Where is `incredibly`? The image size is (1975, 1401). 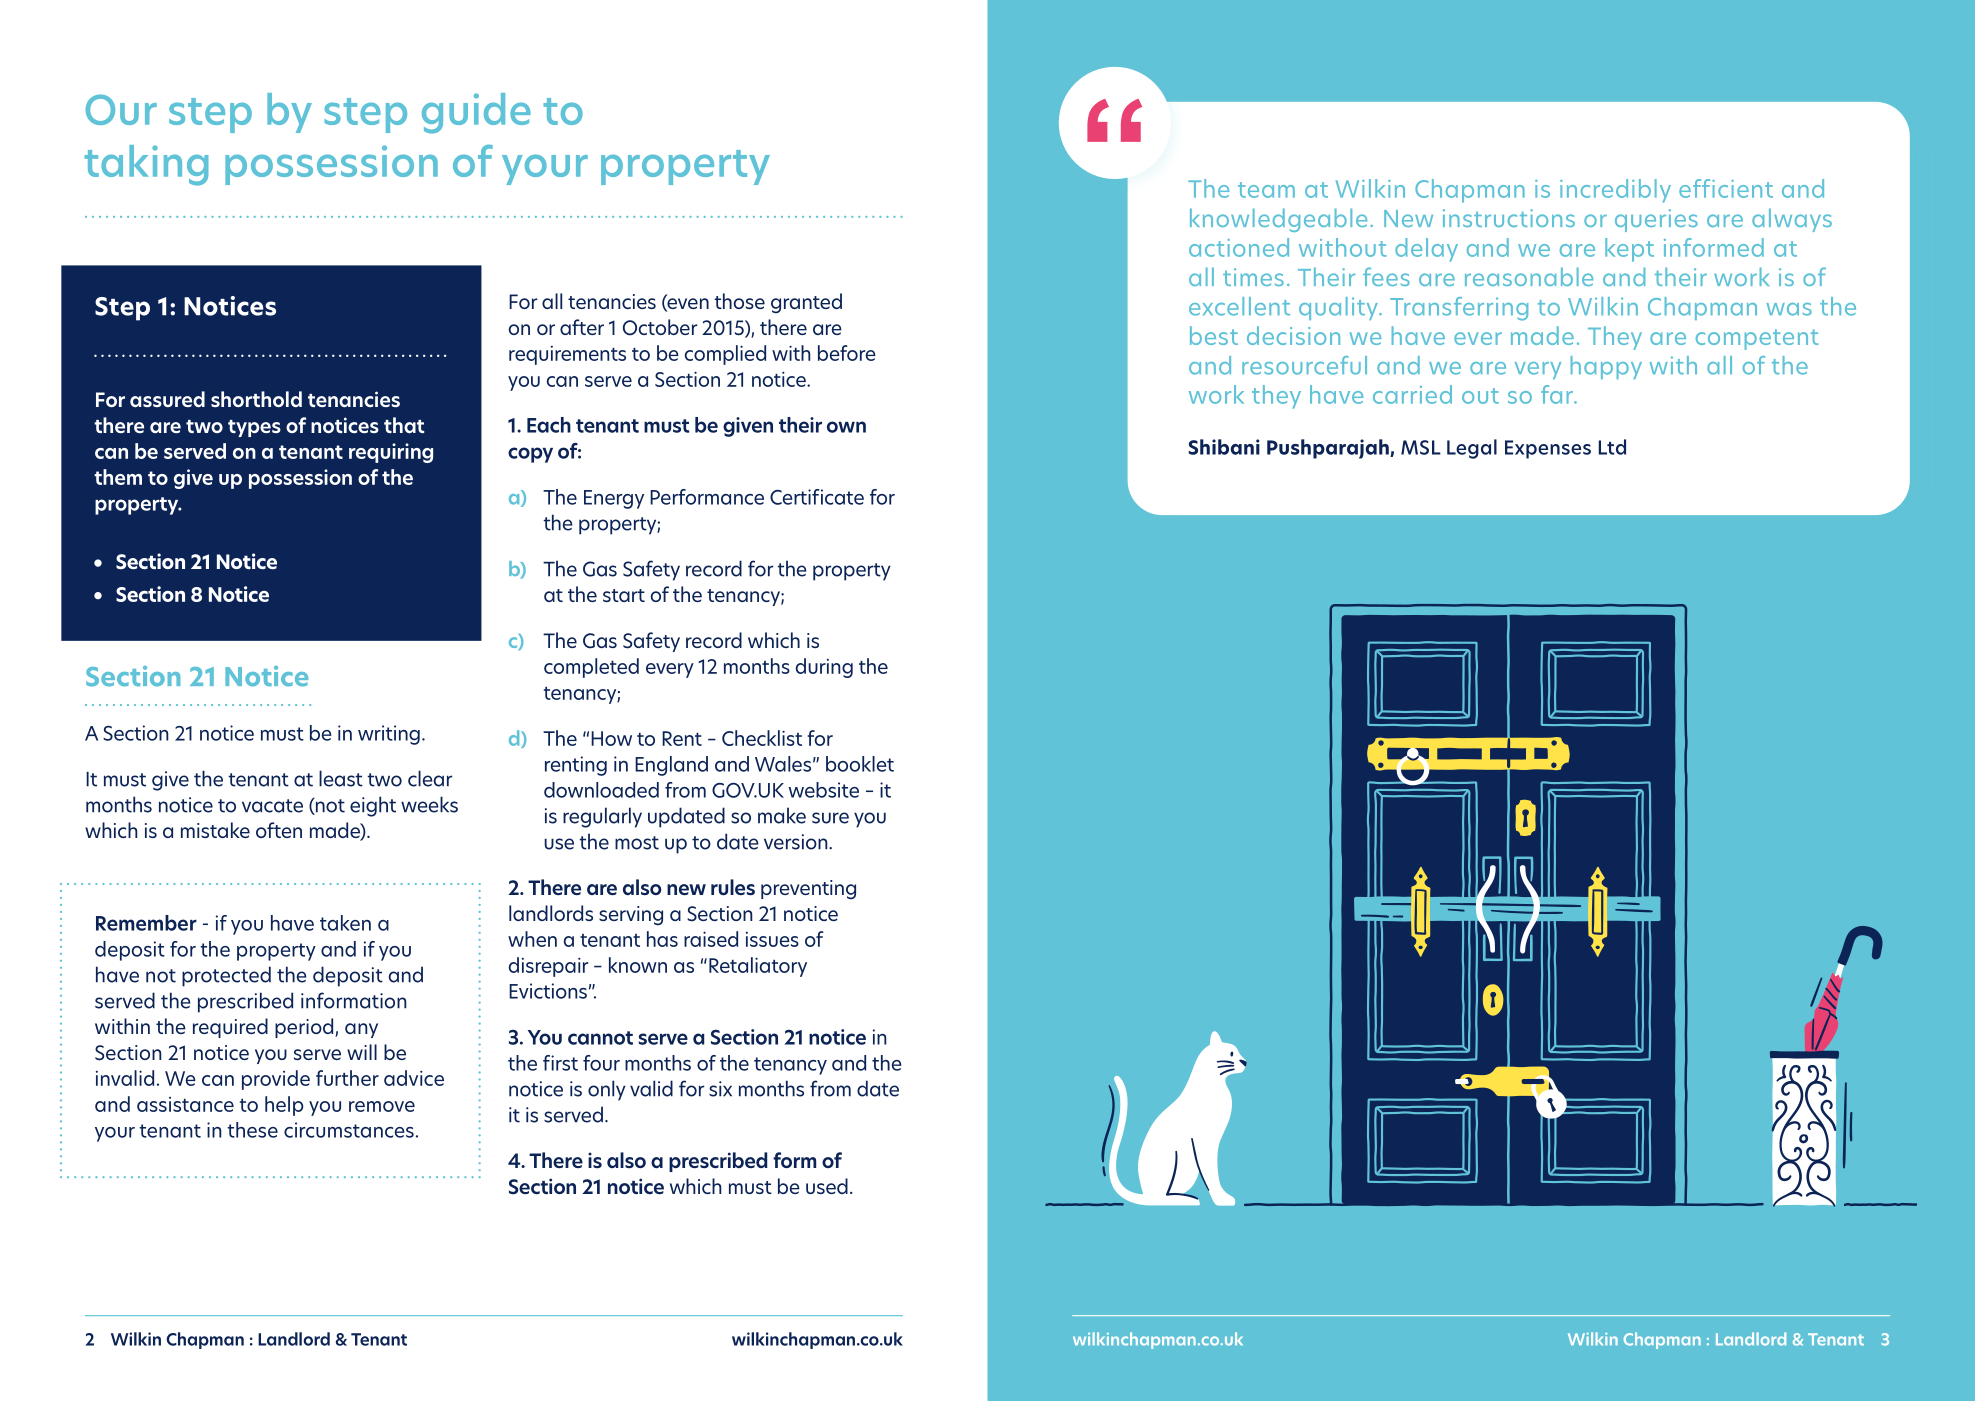
incredibly is located at coordinates (1615, 191).
